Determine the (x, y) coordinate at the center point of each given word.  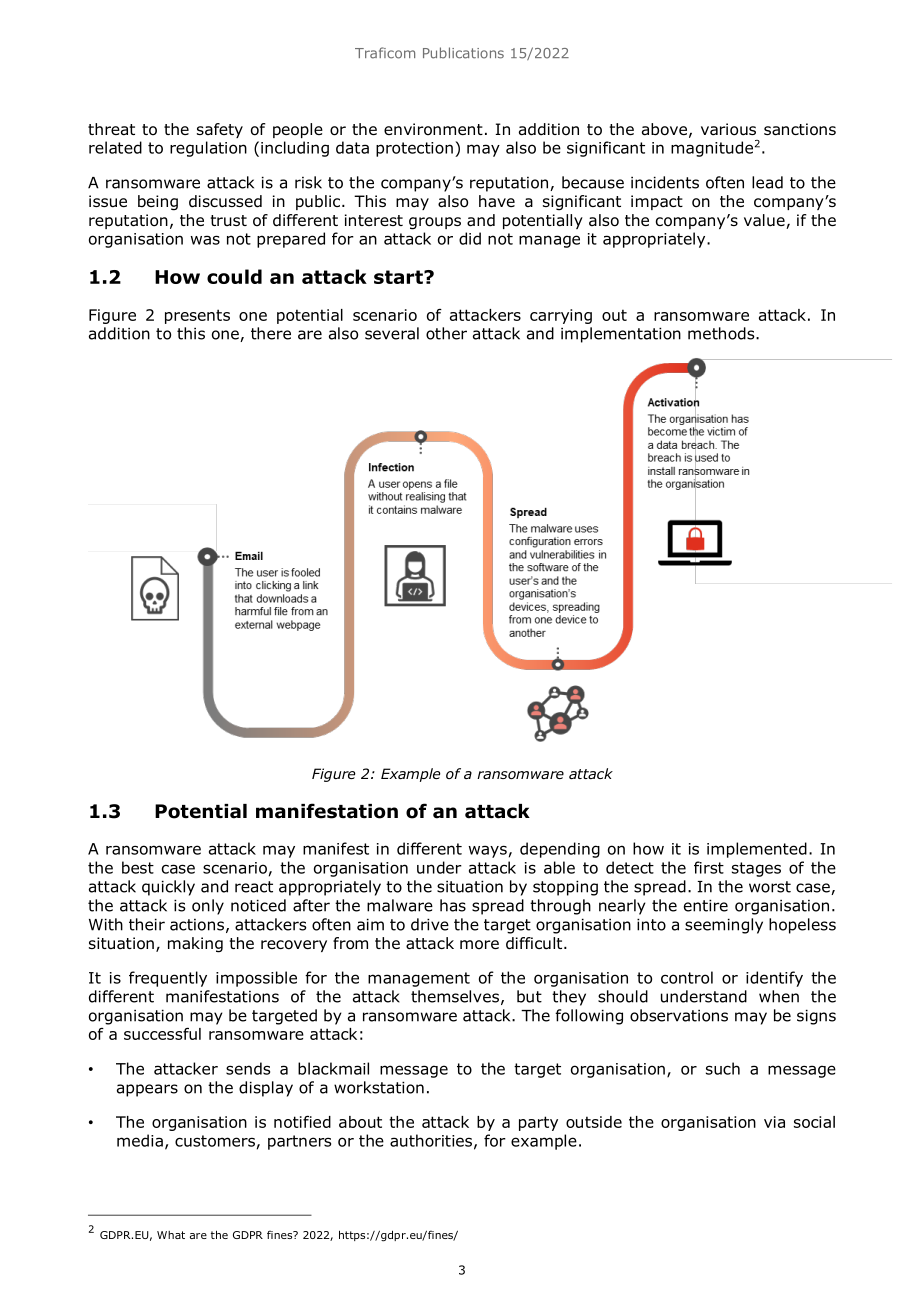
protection (414, 149)
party (538, 1123)
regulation (208, 149)
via (774, 1122)
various (728, 129)
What (171, 1235)
